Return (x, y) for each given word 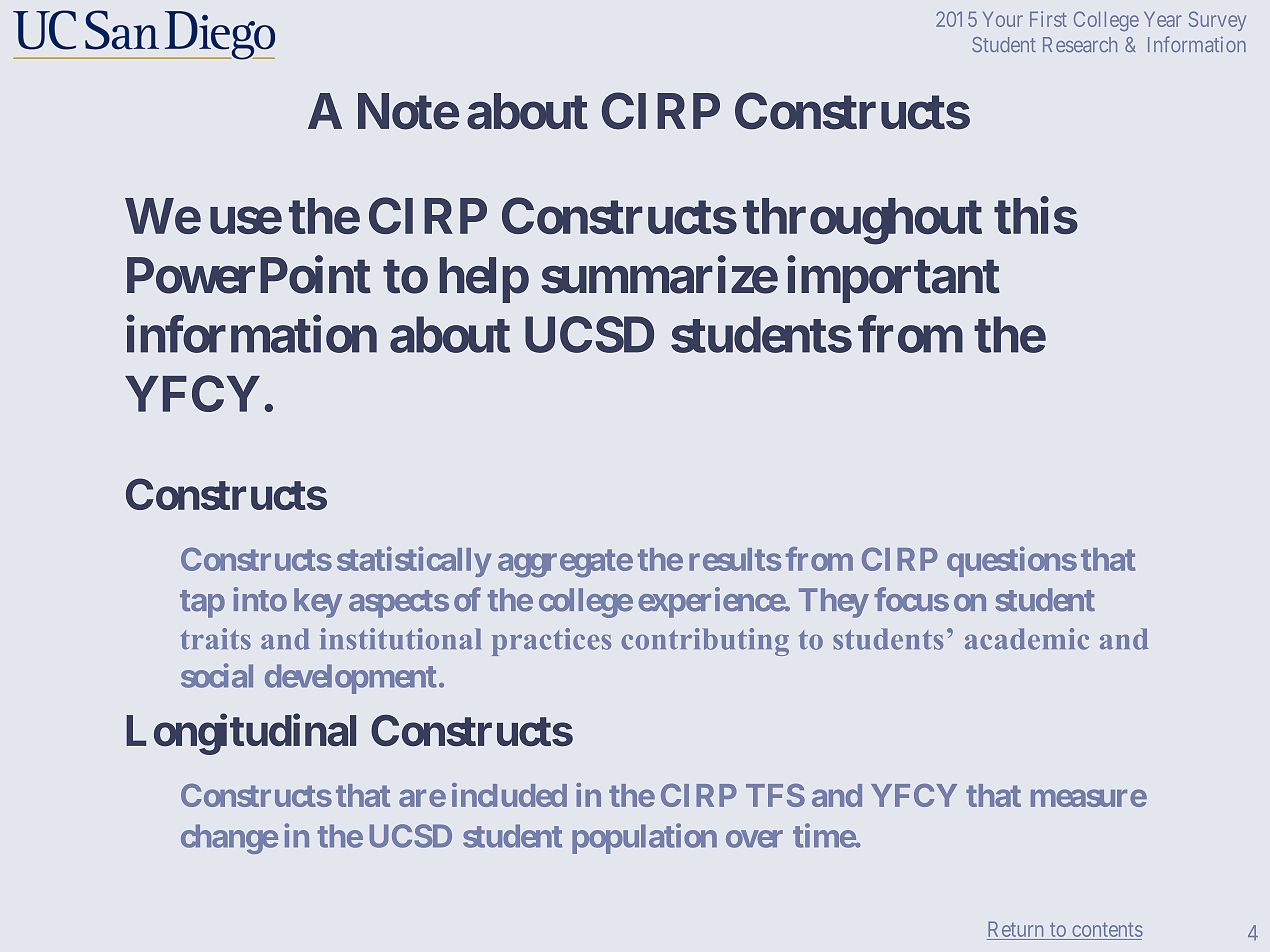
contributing (705, 642)
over (754, 839)
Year (1163, 19)
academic (1027, 639)
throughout (862, 221)
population (644, 838)
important (893, 279)
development (351, 679)
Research (1080, 44)
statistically (414, 561)
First (1048, 19)
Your (1003, 19)
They (833, 603)
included (509, 795)
